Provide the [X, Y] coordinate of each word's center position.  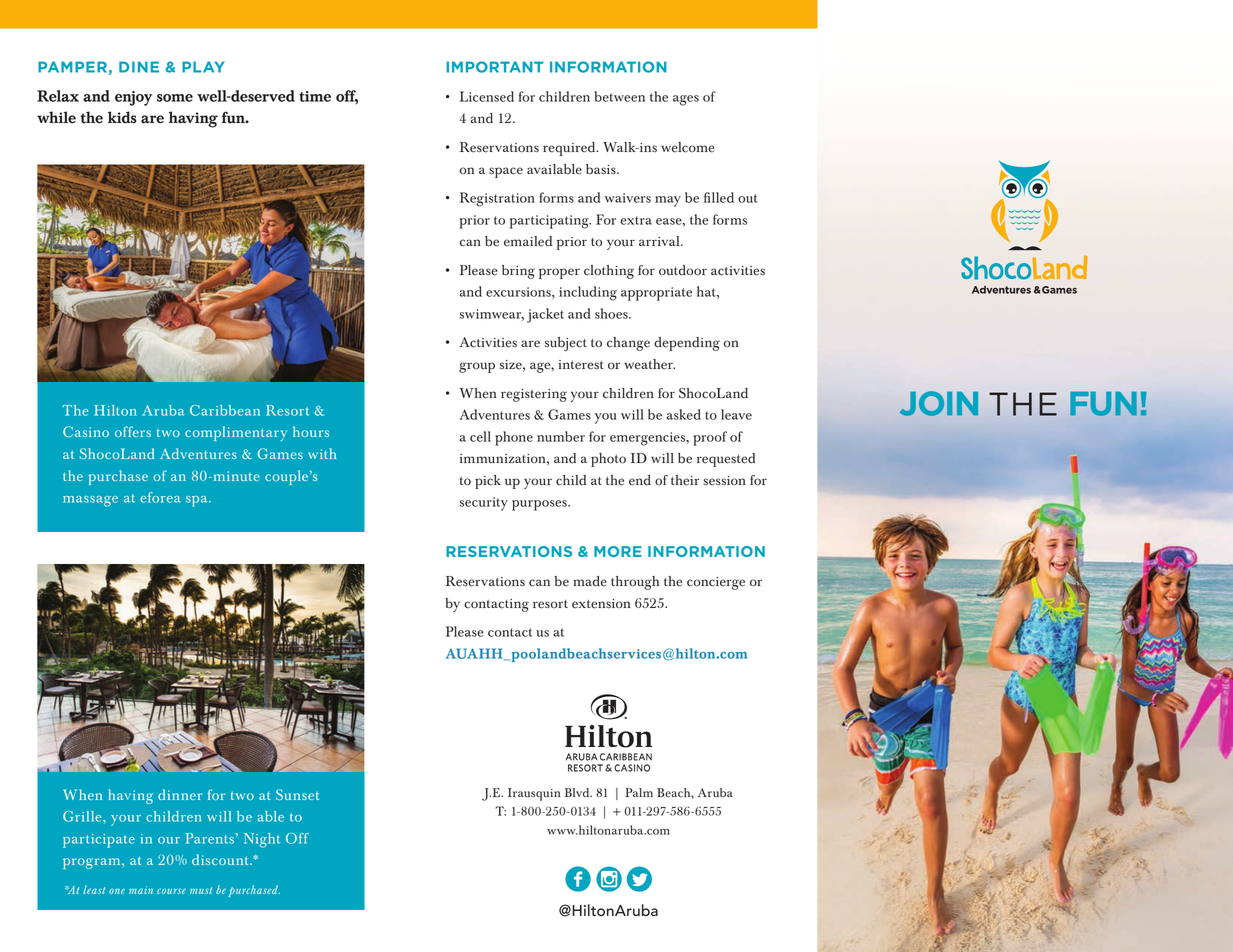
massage [90, 501]
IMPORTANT [495, 67]
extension [601, 604]
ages [686, 100]
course [171, 891]
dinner [180, 794]
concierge [716, 583]
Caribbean [225, 410]
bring [518, 272]
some [175, 98]
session [724, 481]
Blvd [578, 793]
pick [488, 482]
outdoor [683, 270]
